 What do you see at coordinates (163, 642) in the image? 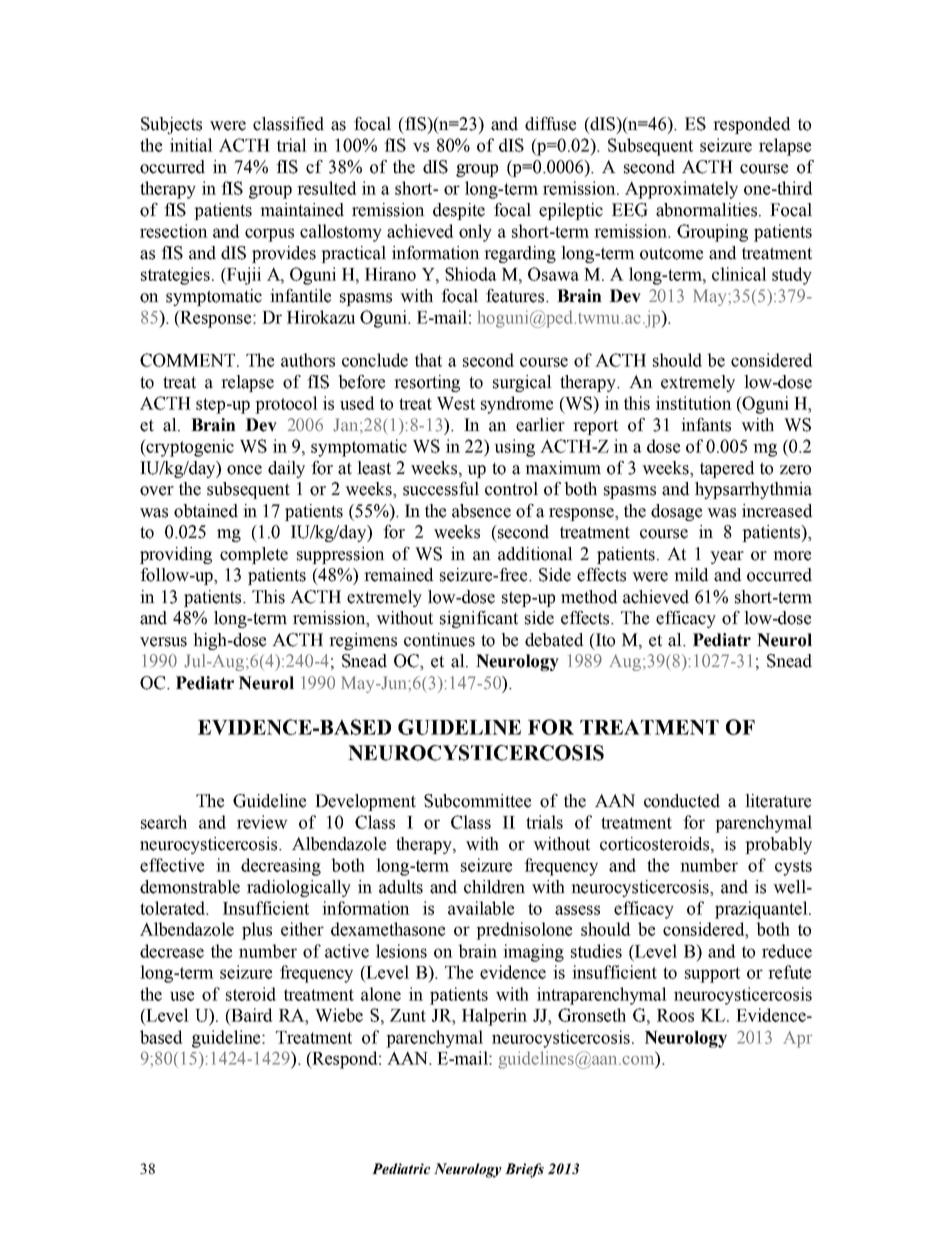
I see `versus` at bounding box center [163, 642].
